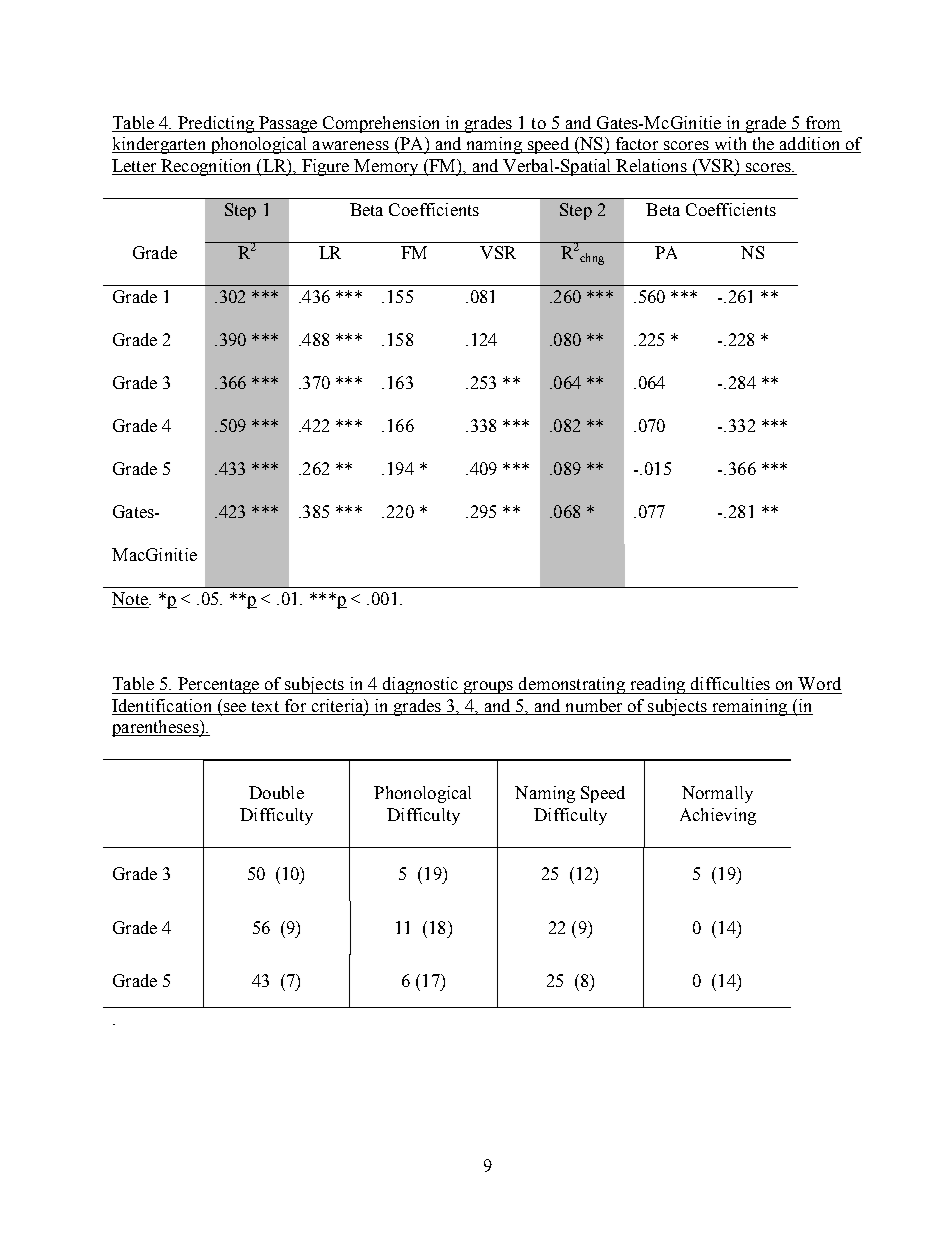  Describe the element at coordinates (131, 598) in the screenshot. I see `Note` at that location.
